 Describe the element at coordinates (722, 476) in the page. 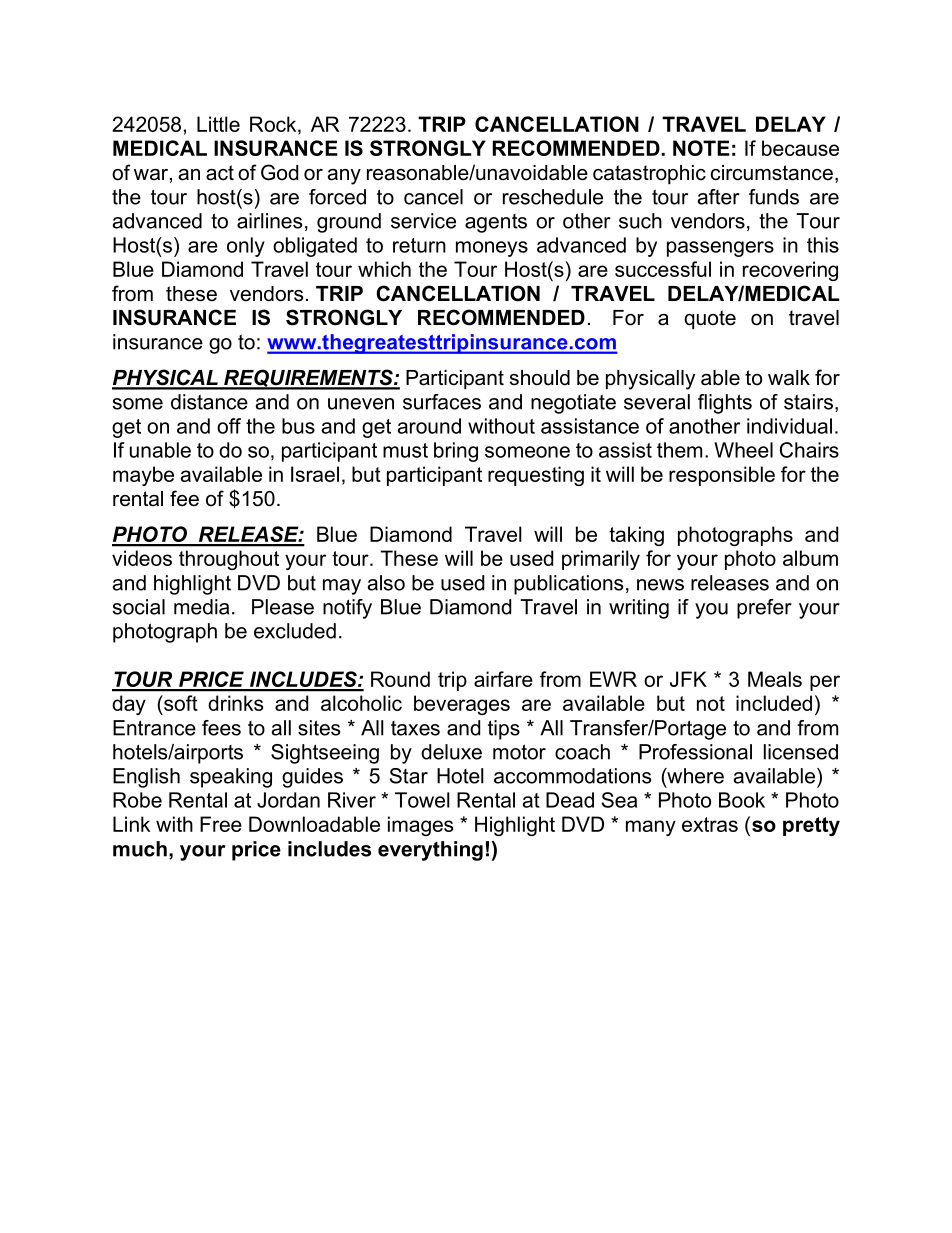

I see `responsible` at that location.
